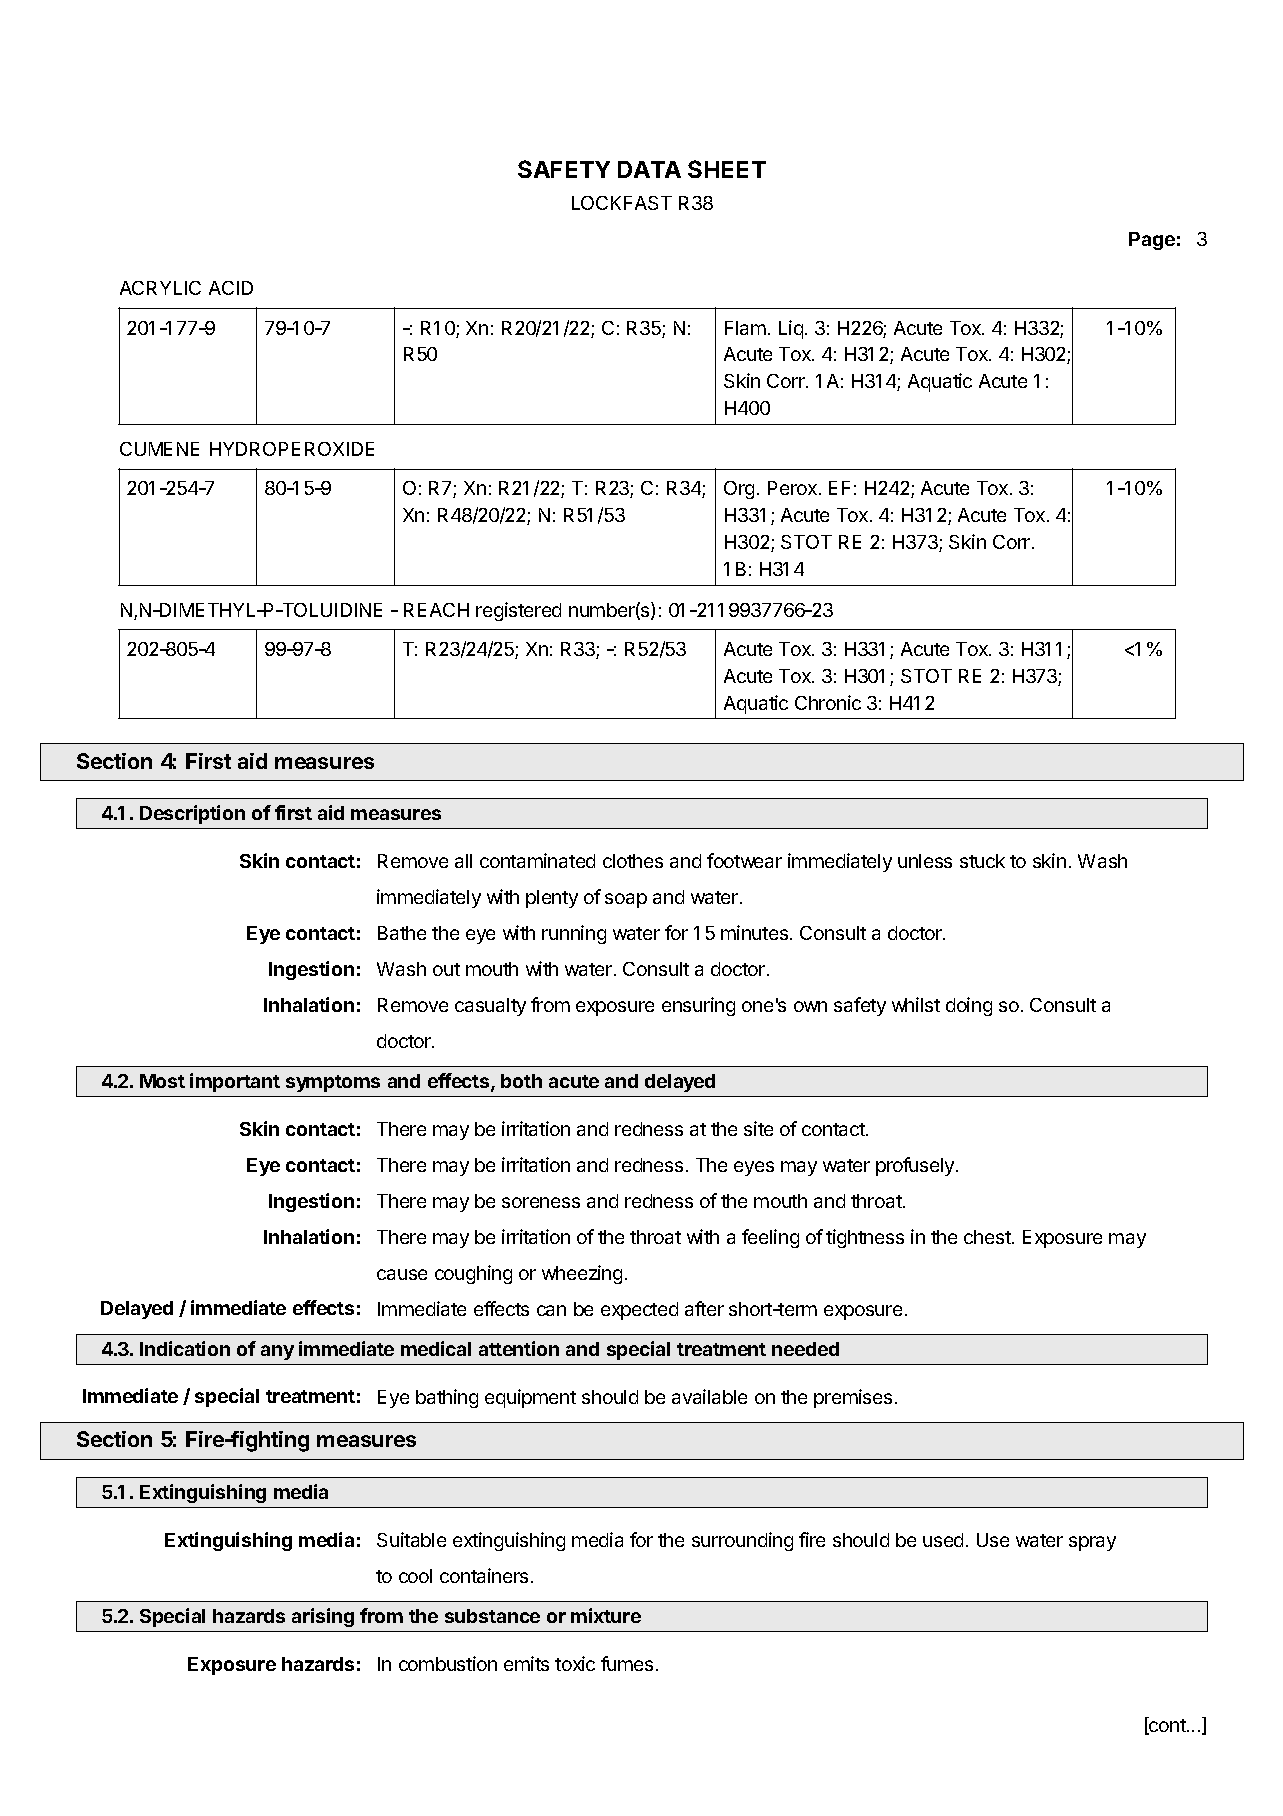 The width and height of the page is (1283, 1816). Describe the element at coordinates (988, 1237) in the page. I see `chest` at that location.
